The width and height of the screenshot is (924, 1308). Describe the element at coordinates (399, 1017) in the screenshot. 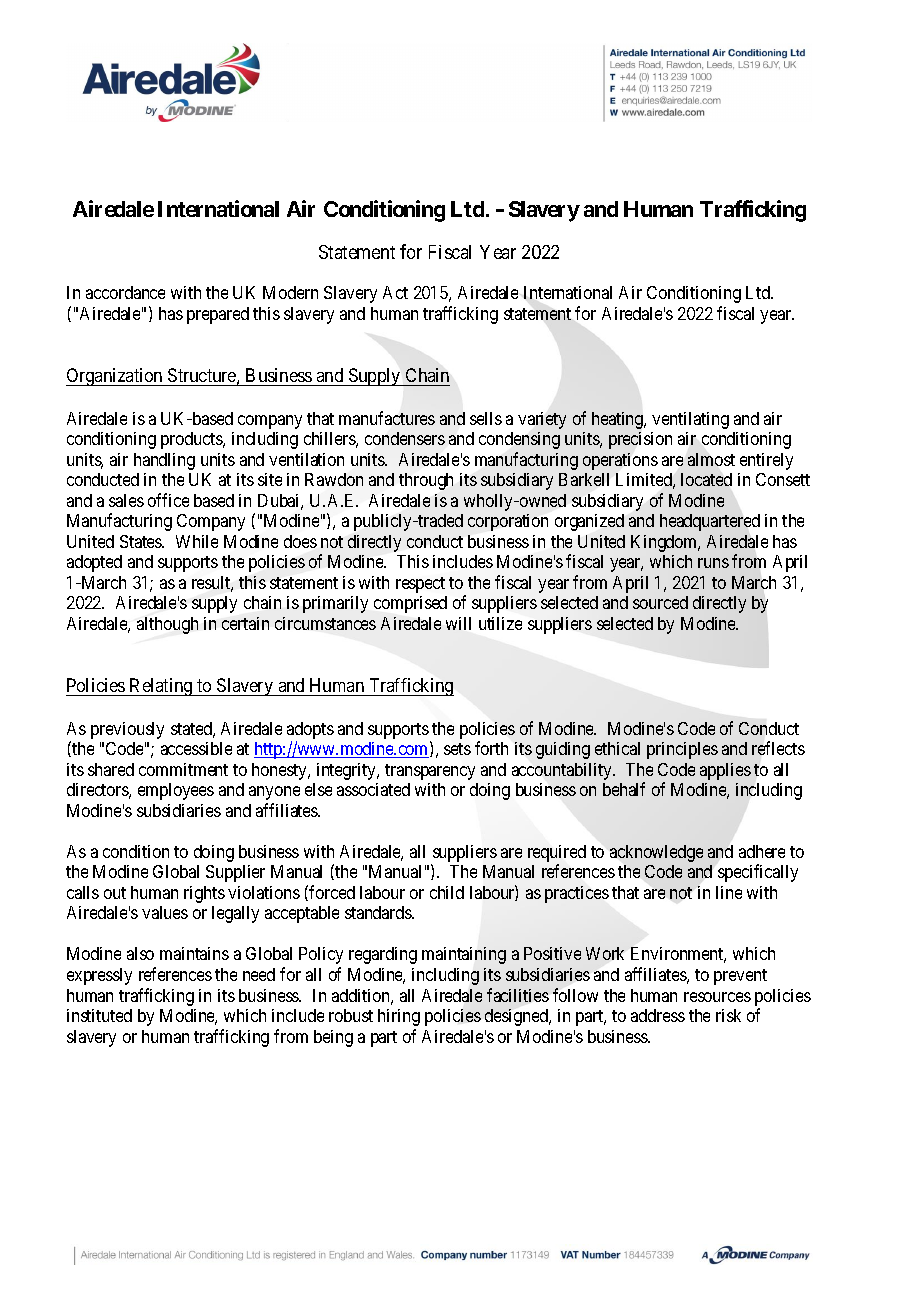

I see `hiring` at that location.
